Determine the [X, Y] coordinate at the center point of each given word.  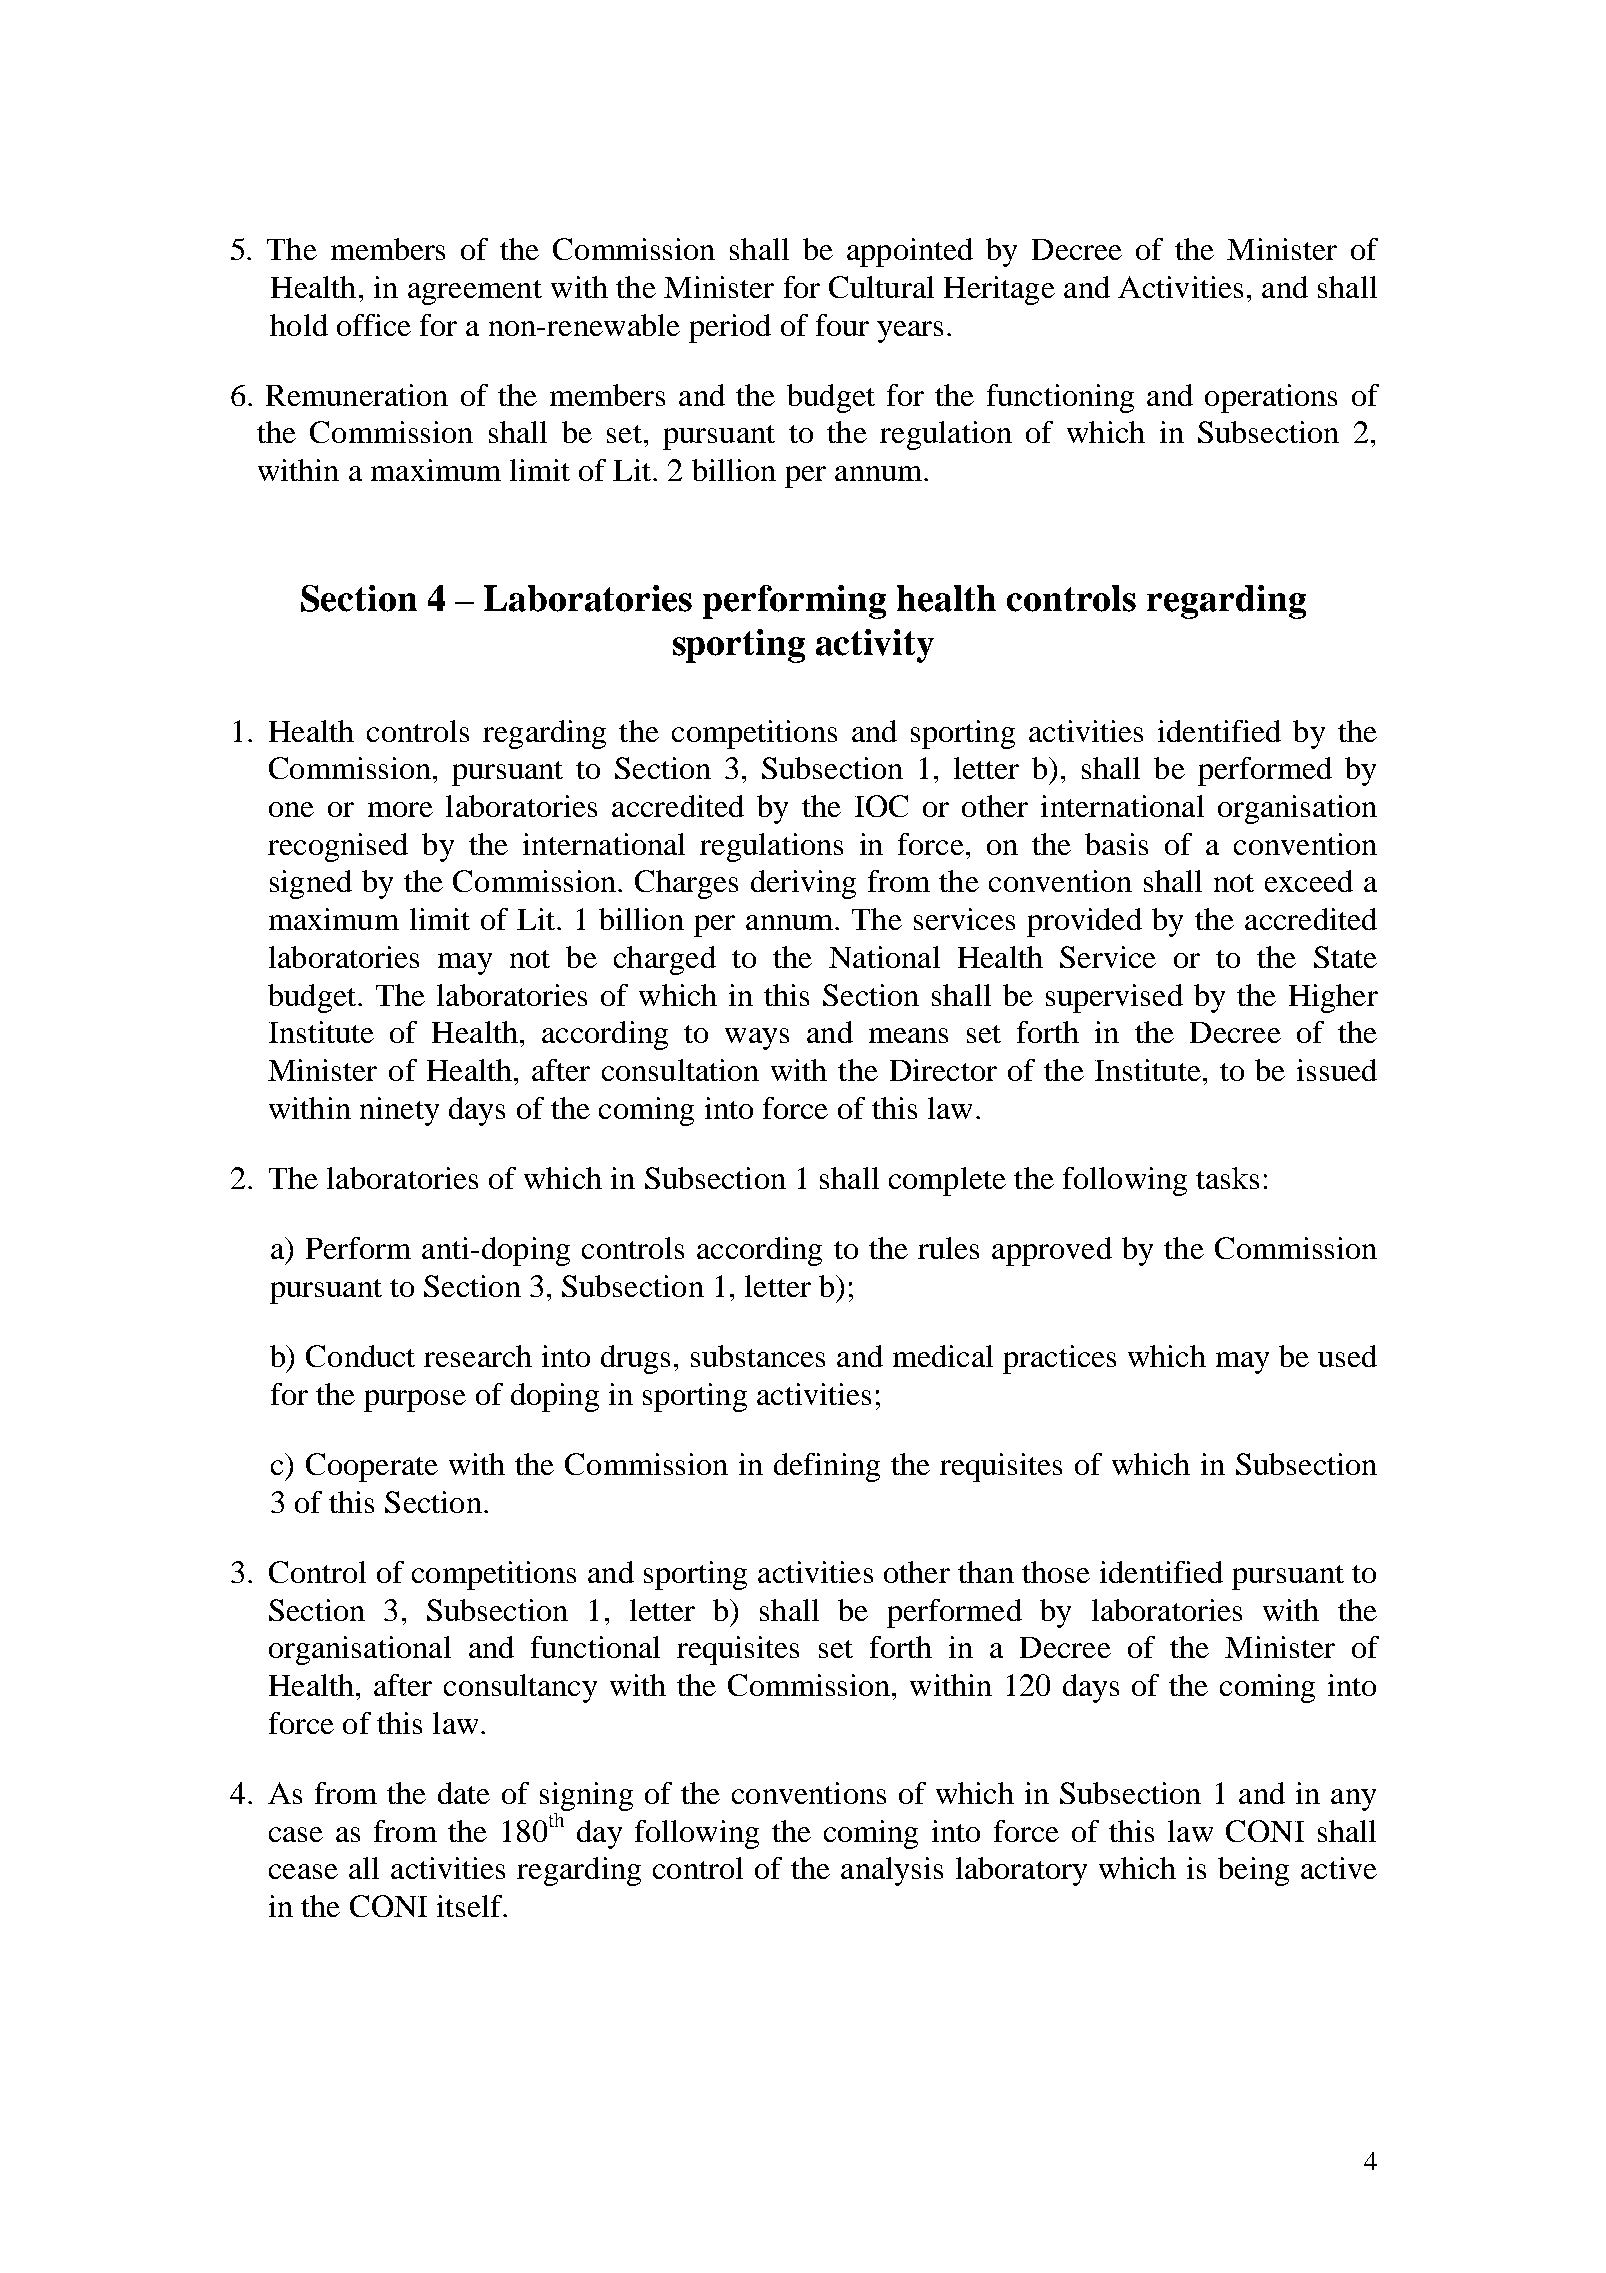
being [1253, 1871]
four [842, 325]
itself [471, 1906]
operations [1271, 398]
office [374, 325]
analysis [892, 1871]
